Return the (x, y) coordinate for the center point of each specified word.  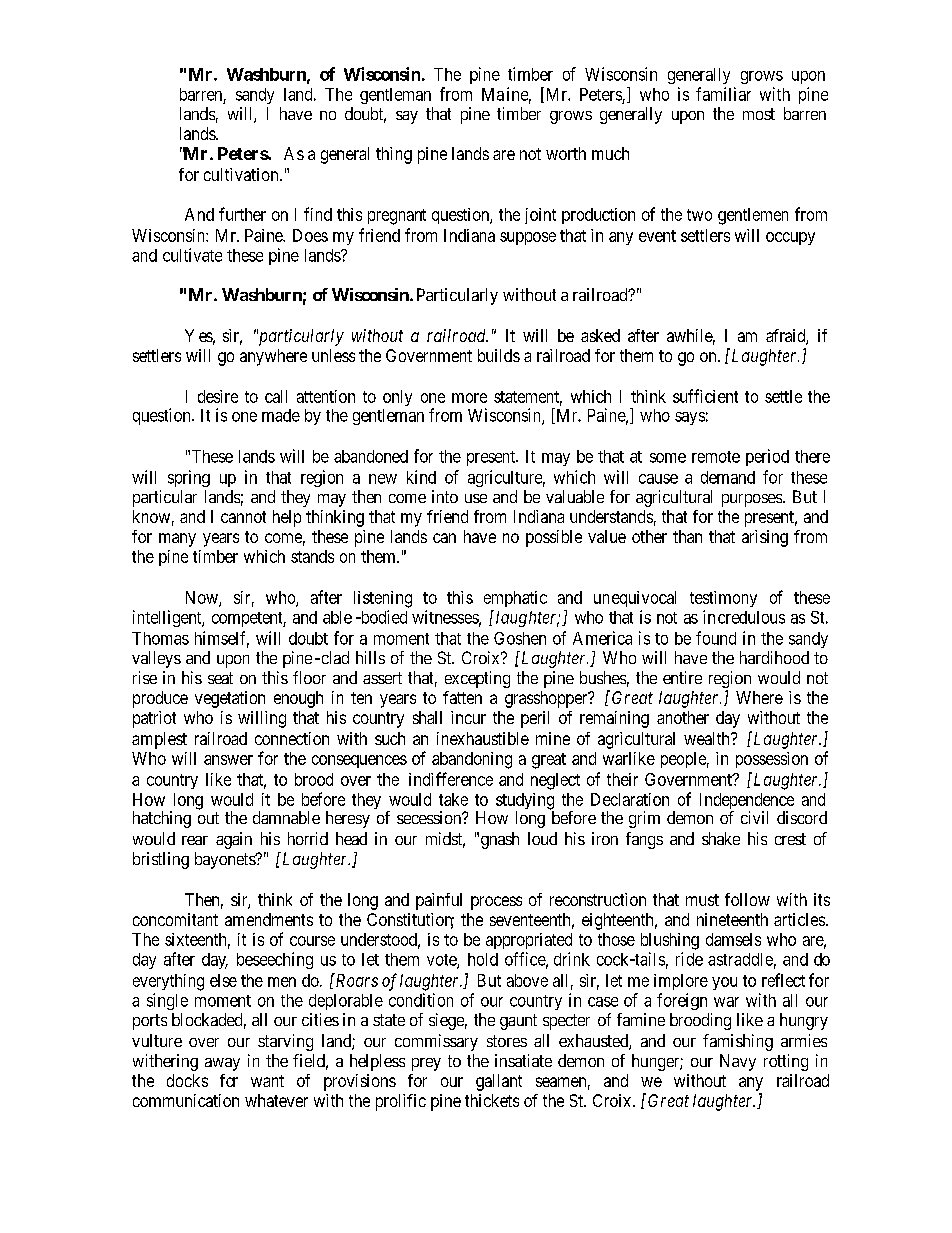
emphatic (515, 599)
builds (499, 355)
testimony (723, 599)
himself (222, 639)
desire (218, 396)
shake (721, 838)
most (759, 114)
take (453, 799)
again (234, 840)
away (222, 1064)
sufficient (705, 396)
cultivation (242, 174)
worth (566, 153)
